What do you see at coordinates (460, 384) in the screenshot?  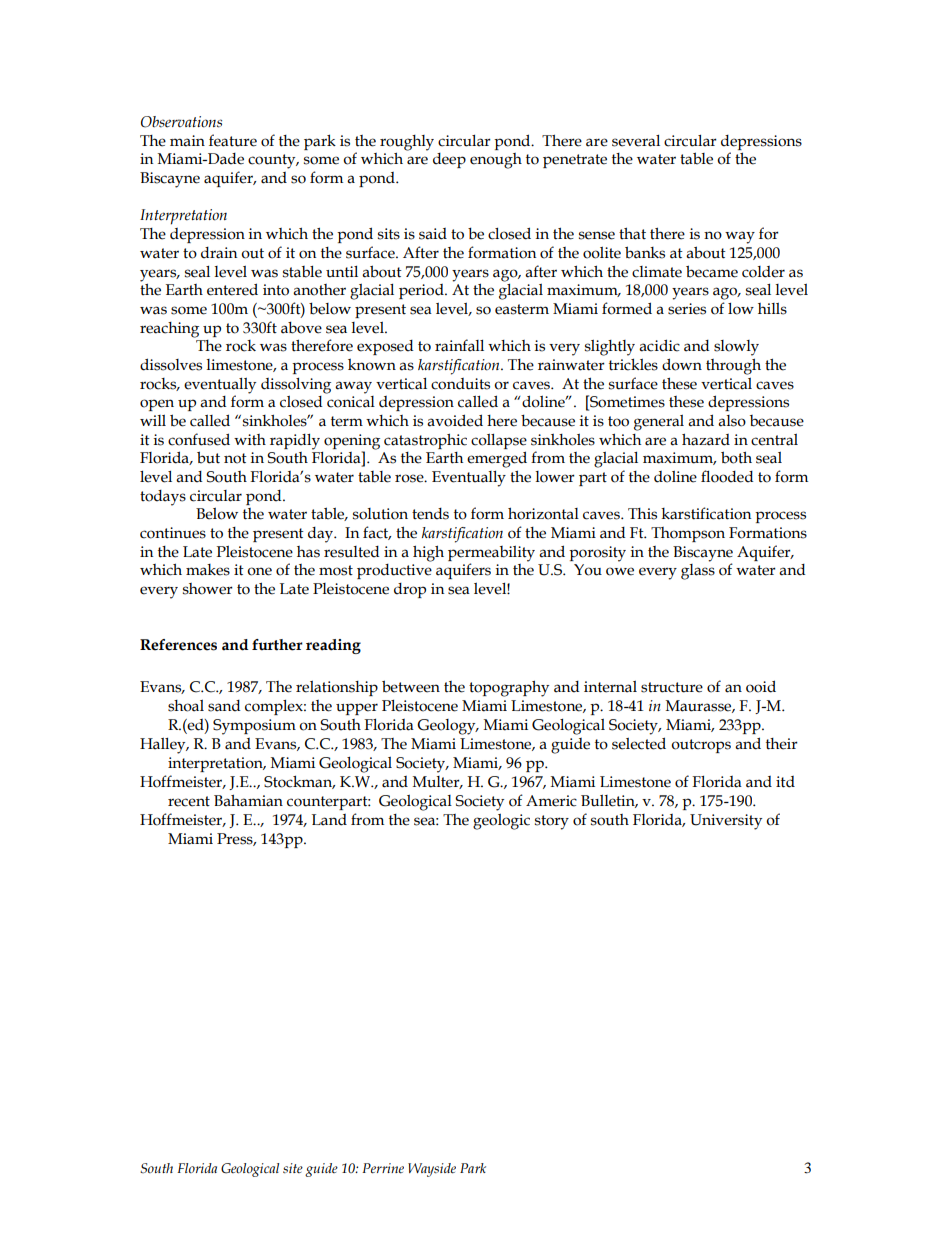 I see `conduits` at bounding box center [460, 384].
